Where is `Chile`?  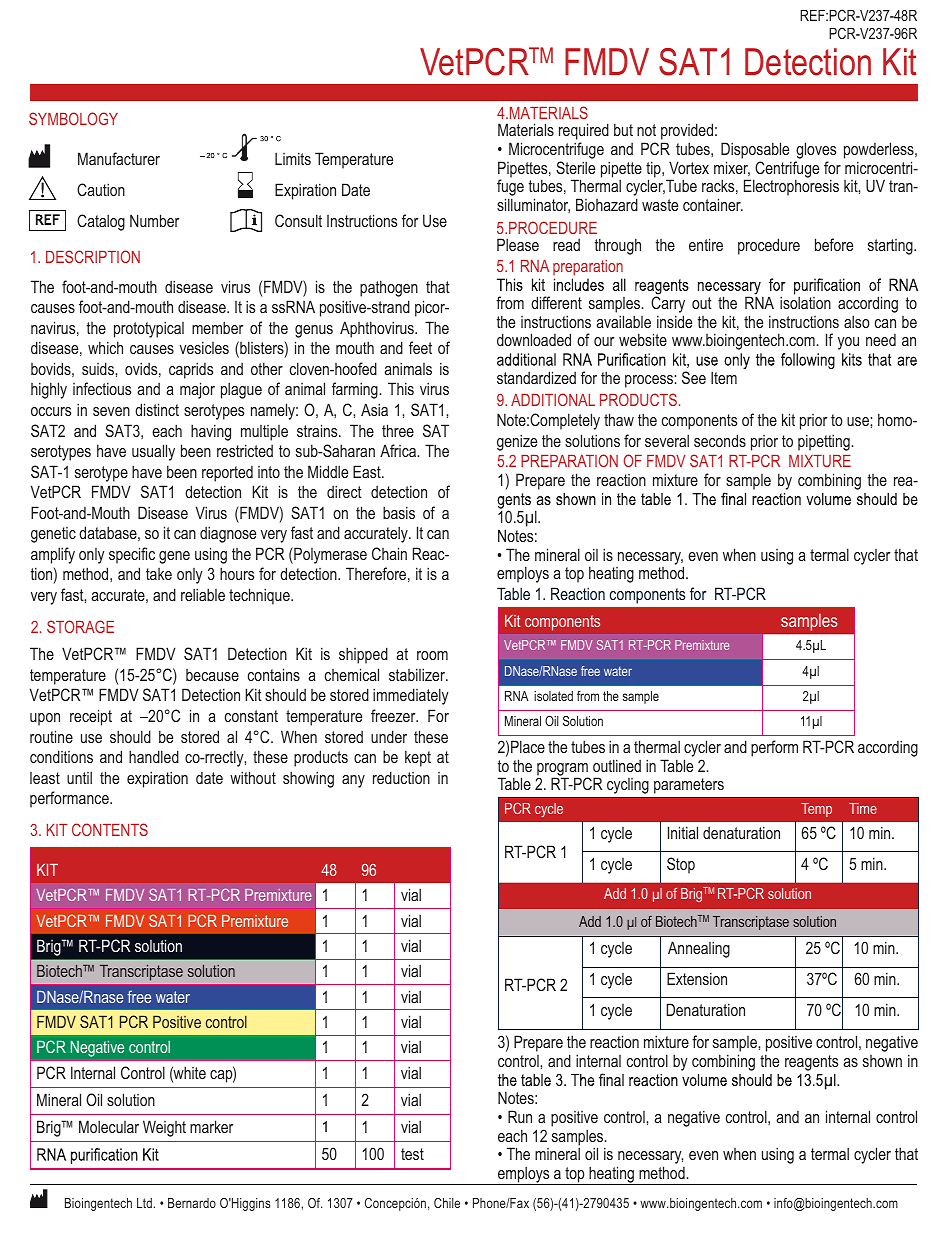
Chile is located at coordinates (447, 1203).
